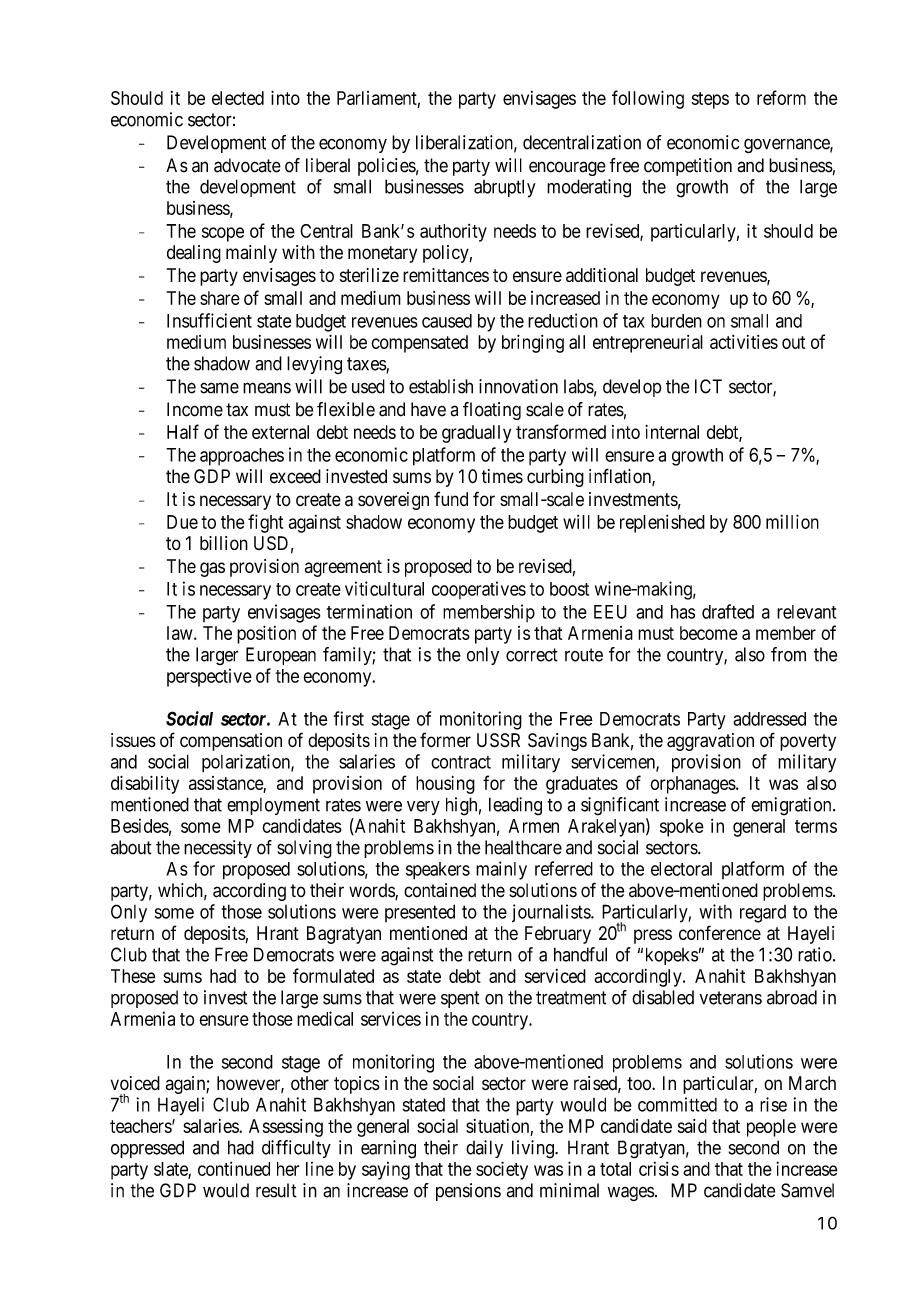 This screenshot has width=924, height=1308. Describe the element at coordinates (234, 1169) in the screenshot. I see `continued` at that location.
